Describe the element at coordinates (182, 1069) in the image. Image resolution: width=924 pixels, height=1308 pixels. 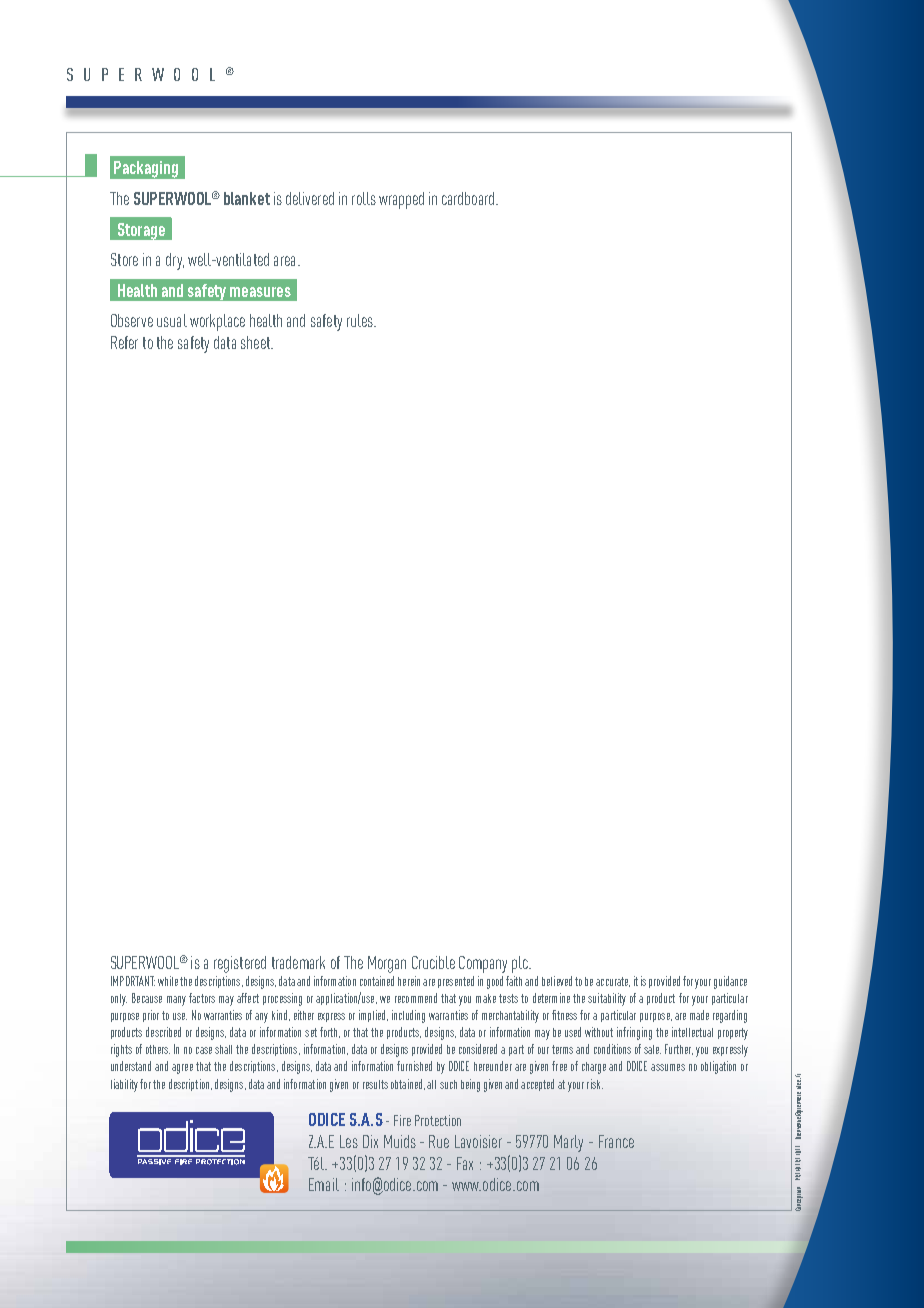
I see `agree` at that location.
